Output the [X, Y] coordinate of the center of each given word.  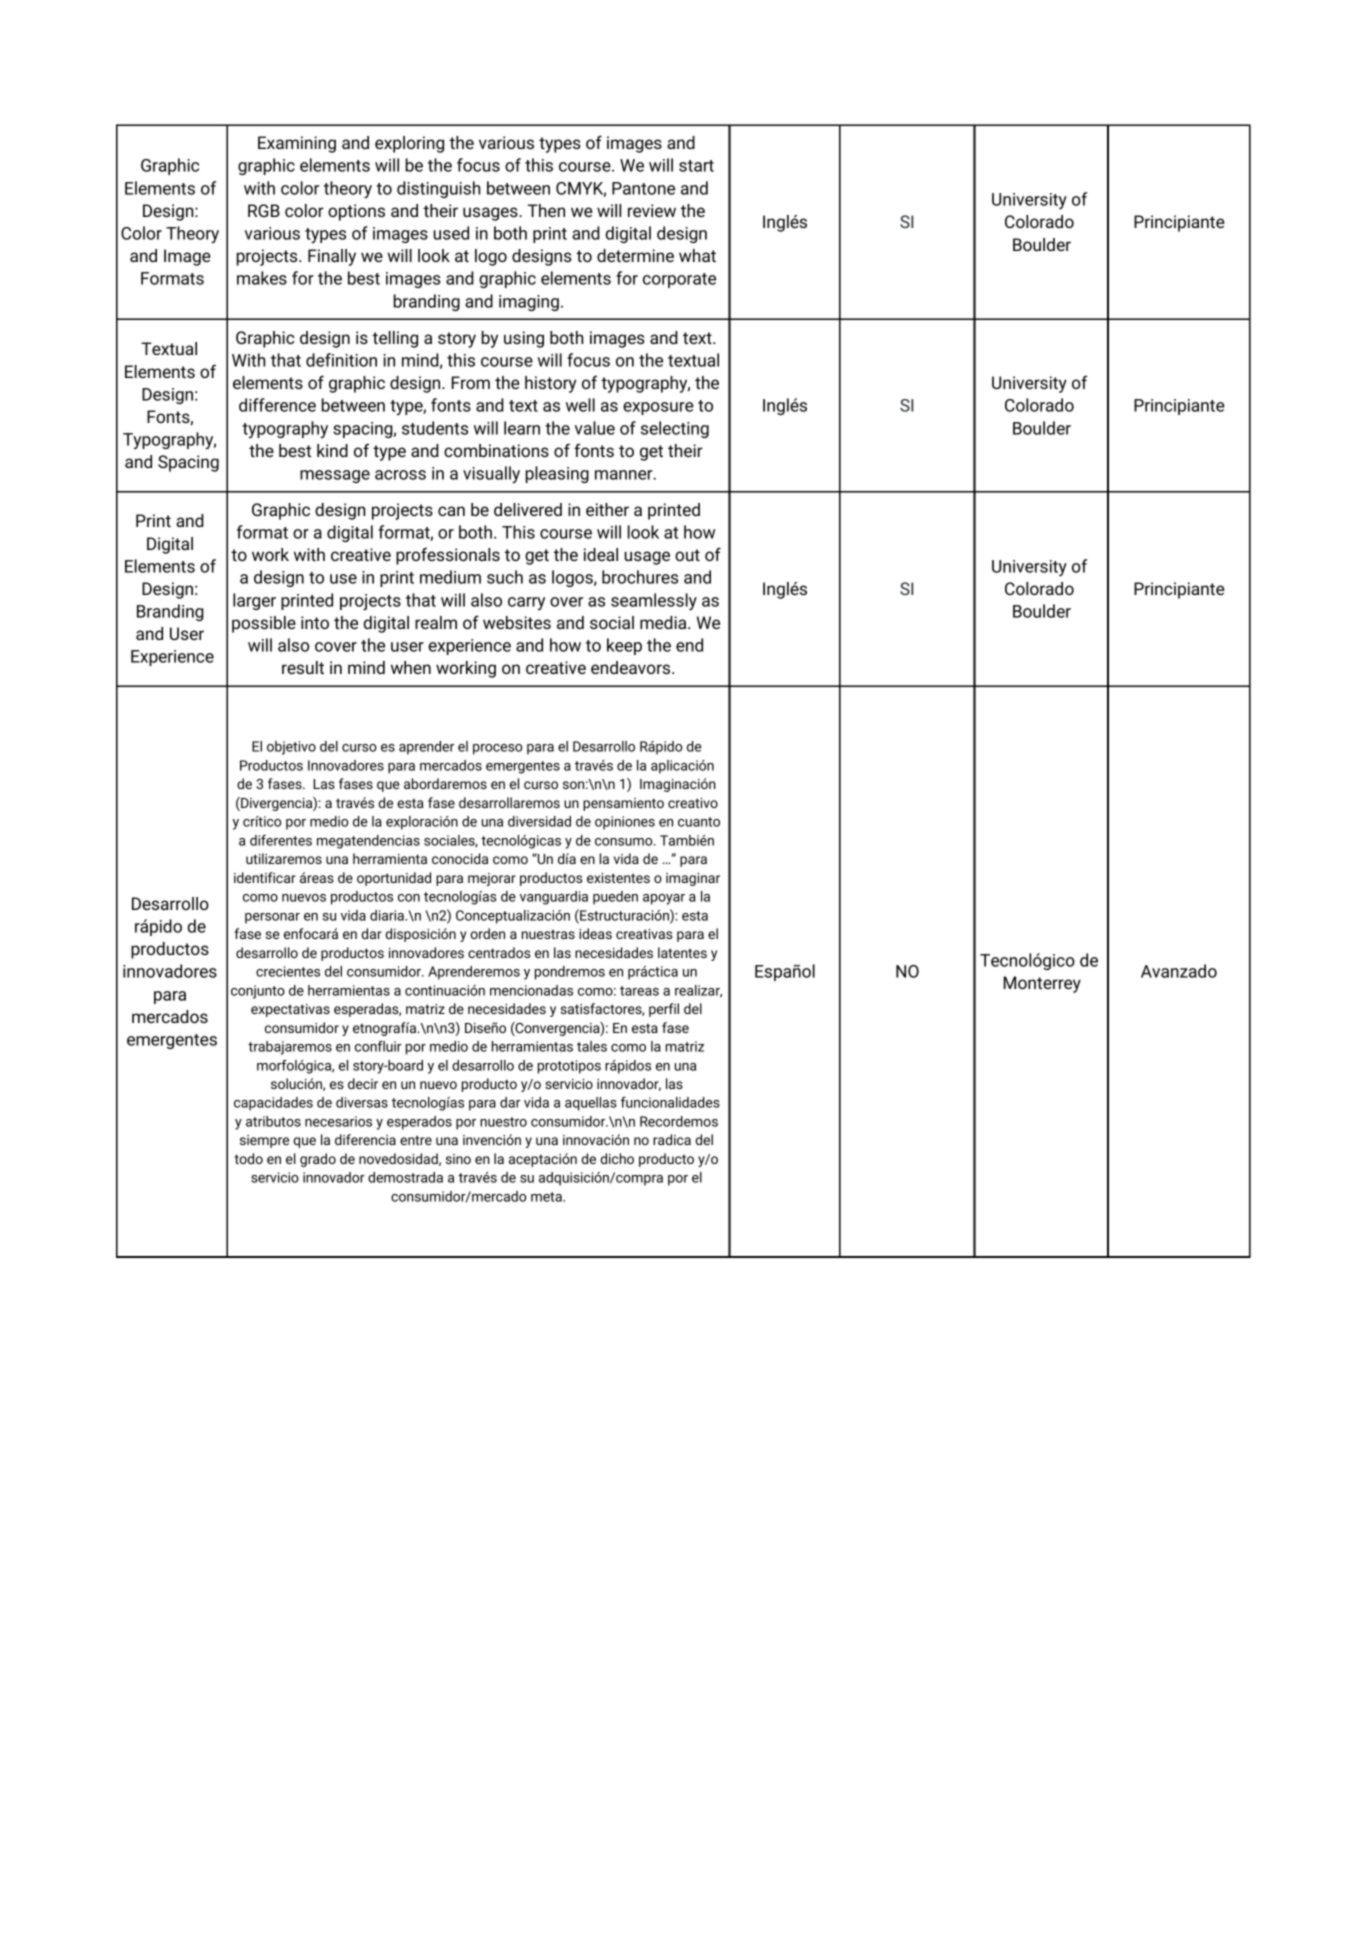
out [687, 555]
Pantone [643, 188]
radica [672, 1139]
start [696, 166]
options [356, 212]
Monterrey [1042, 984]
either [607, 509]
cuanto [699, 822]
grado [318, 1160]
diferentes [281, 840]
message [335, 476]
